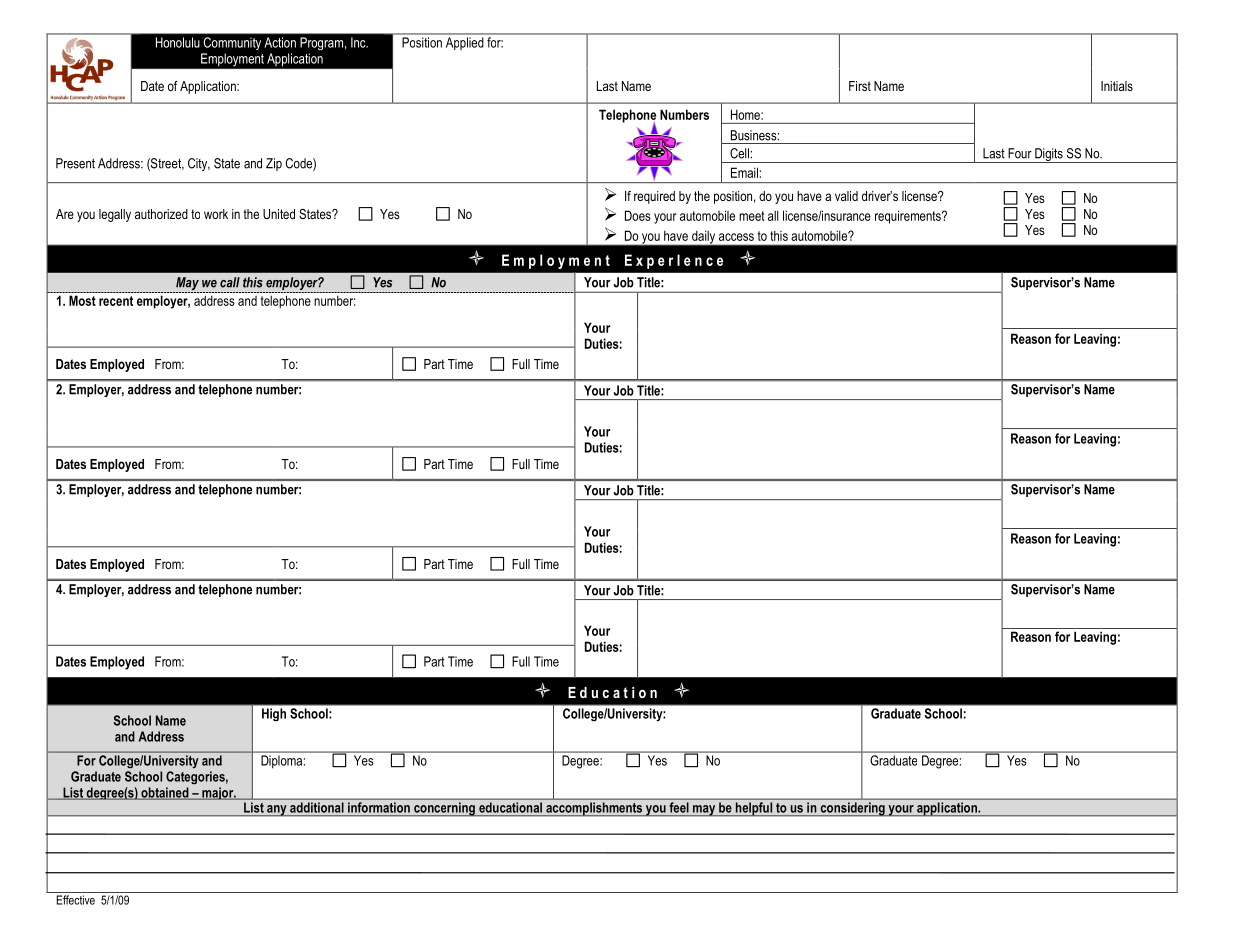  Describe the element at coordinates (846, 196) in the screenshot. I see `valid` at that location.
